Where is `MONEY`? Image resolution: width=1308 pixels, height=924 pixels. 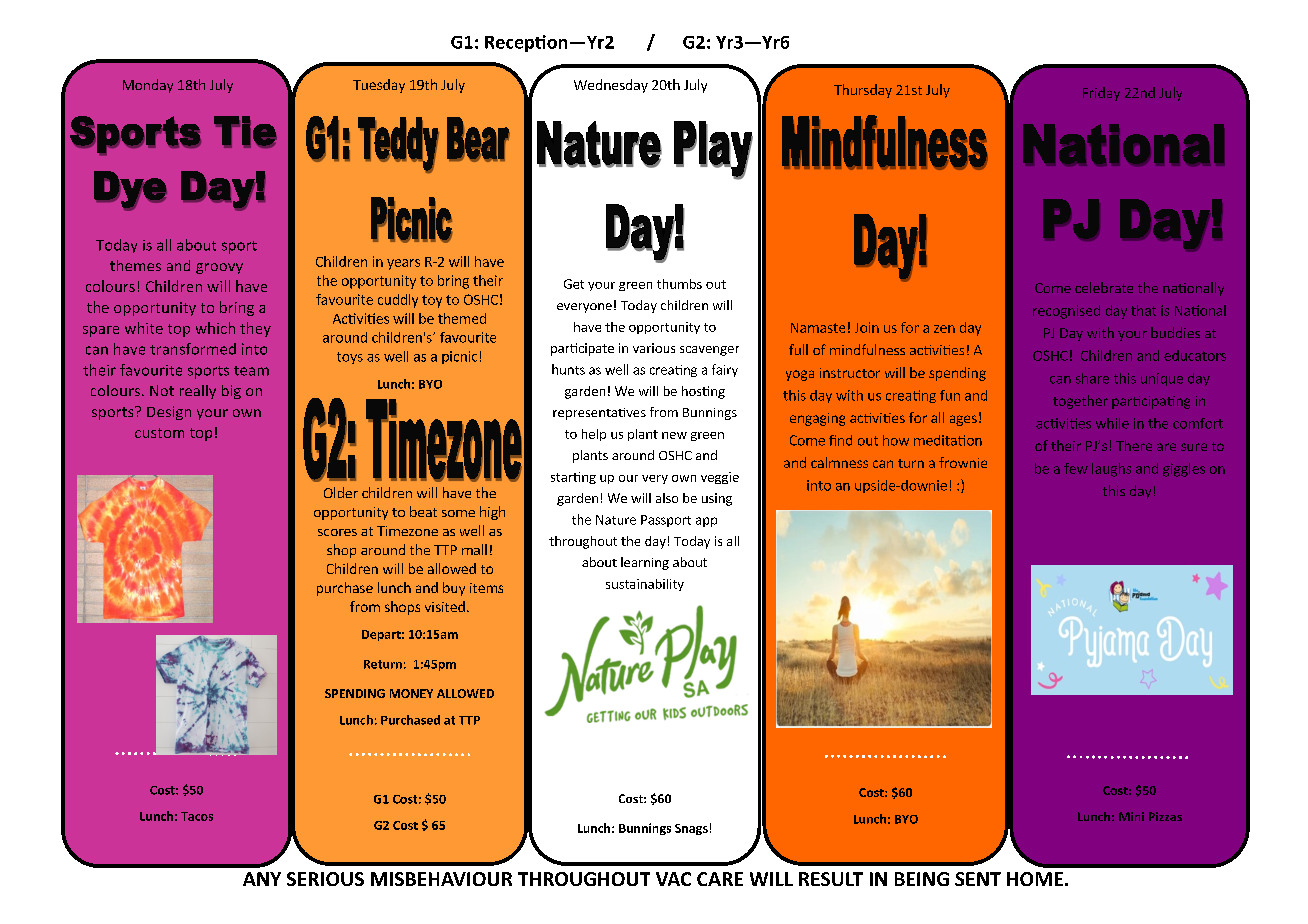
MONEY is located at coordinates (411, 693).
